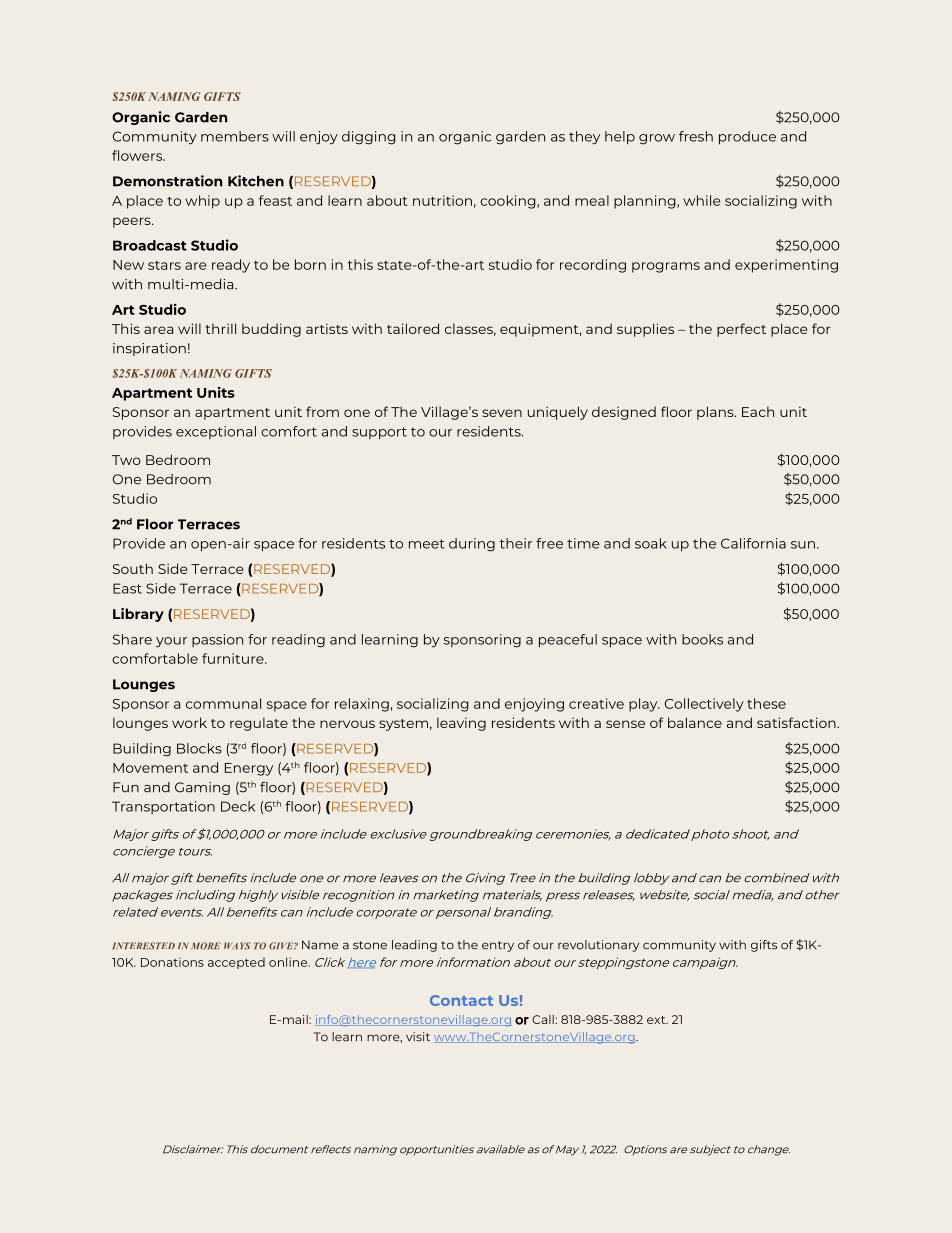 Image resolution: width=952 pixels, height=1233 pixels. What do you see at coordinates (461, 1000) in the screenshot?
I see `Contact` at bounding box center [461, 1000].
